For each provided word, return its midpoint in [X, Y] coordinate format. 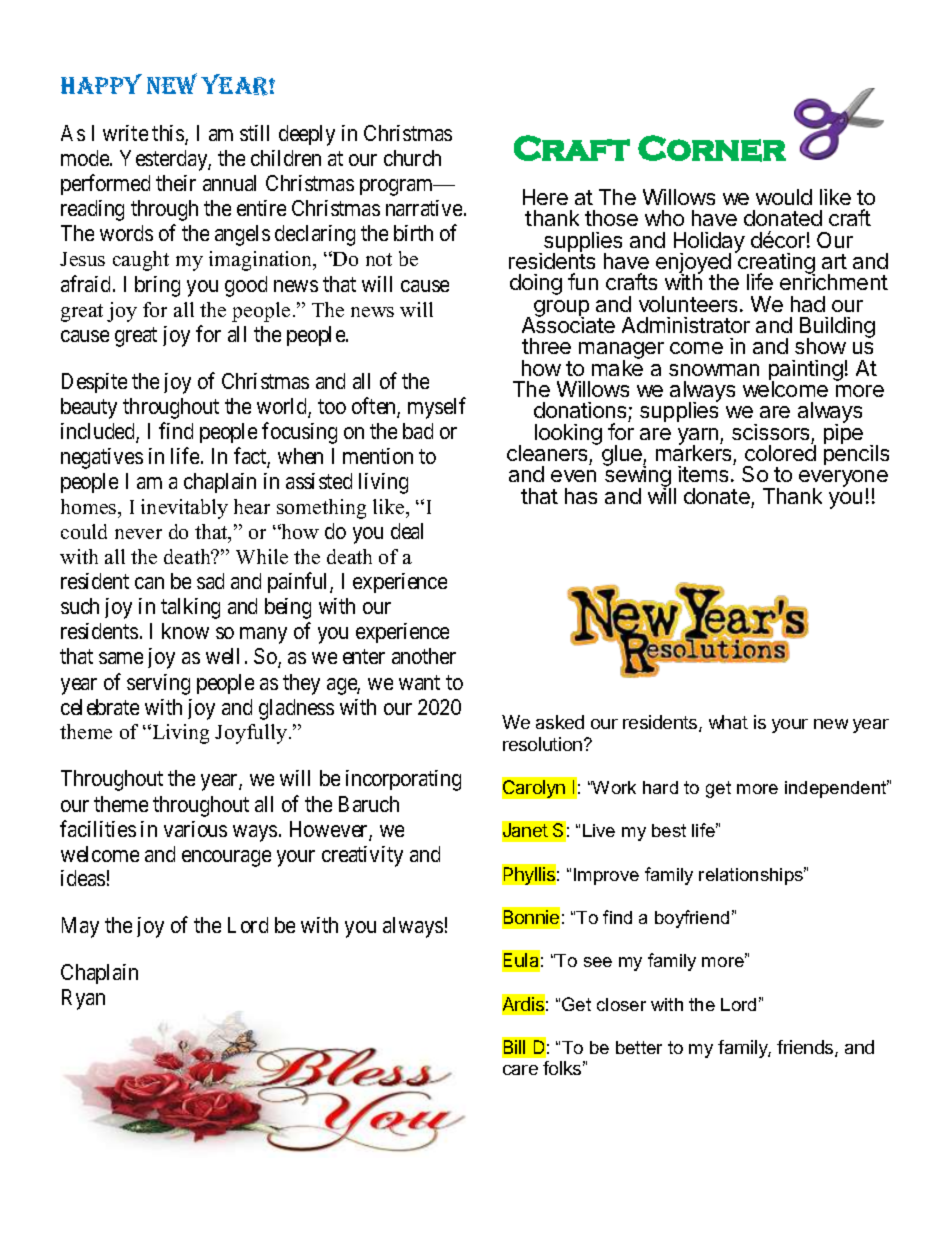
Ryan [83, 999]
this [169, 134]
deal [407, 531]
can [149, 583]
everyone [843, 480]
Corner [712, 148]
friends [806, 1048]
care [520, 1070]
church [412, 158]
